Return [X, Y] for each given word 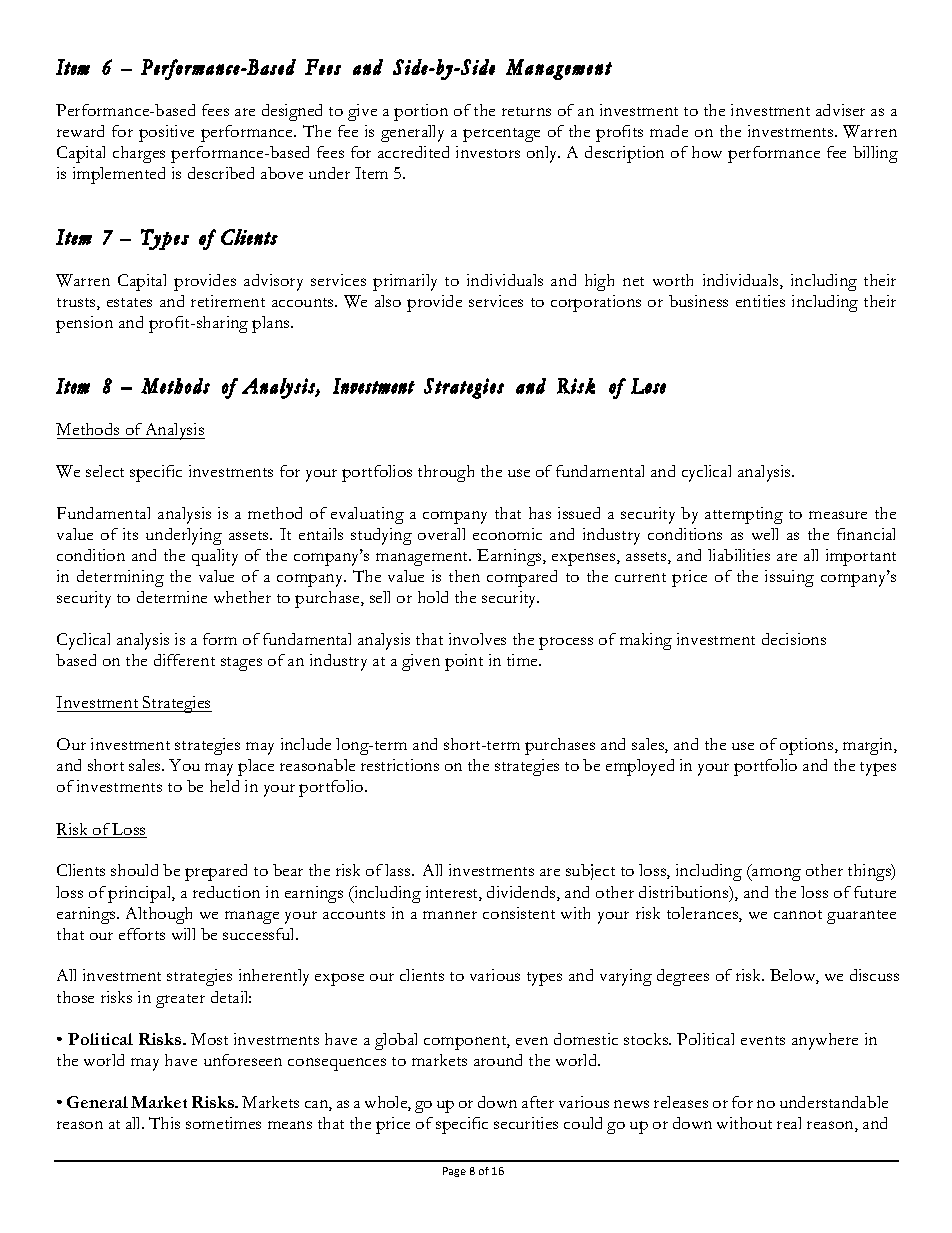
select [105, 471]
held [224, 786]
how [707, 152]
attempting [744, 515]
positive [166, 133]
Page [454, 1172]
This [164, 1123]
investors [488, 152]
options [808, 746]
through [446, 473]
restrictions [400, 765]
